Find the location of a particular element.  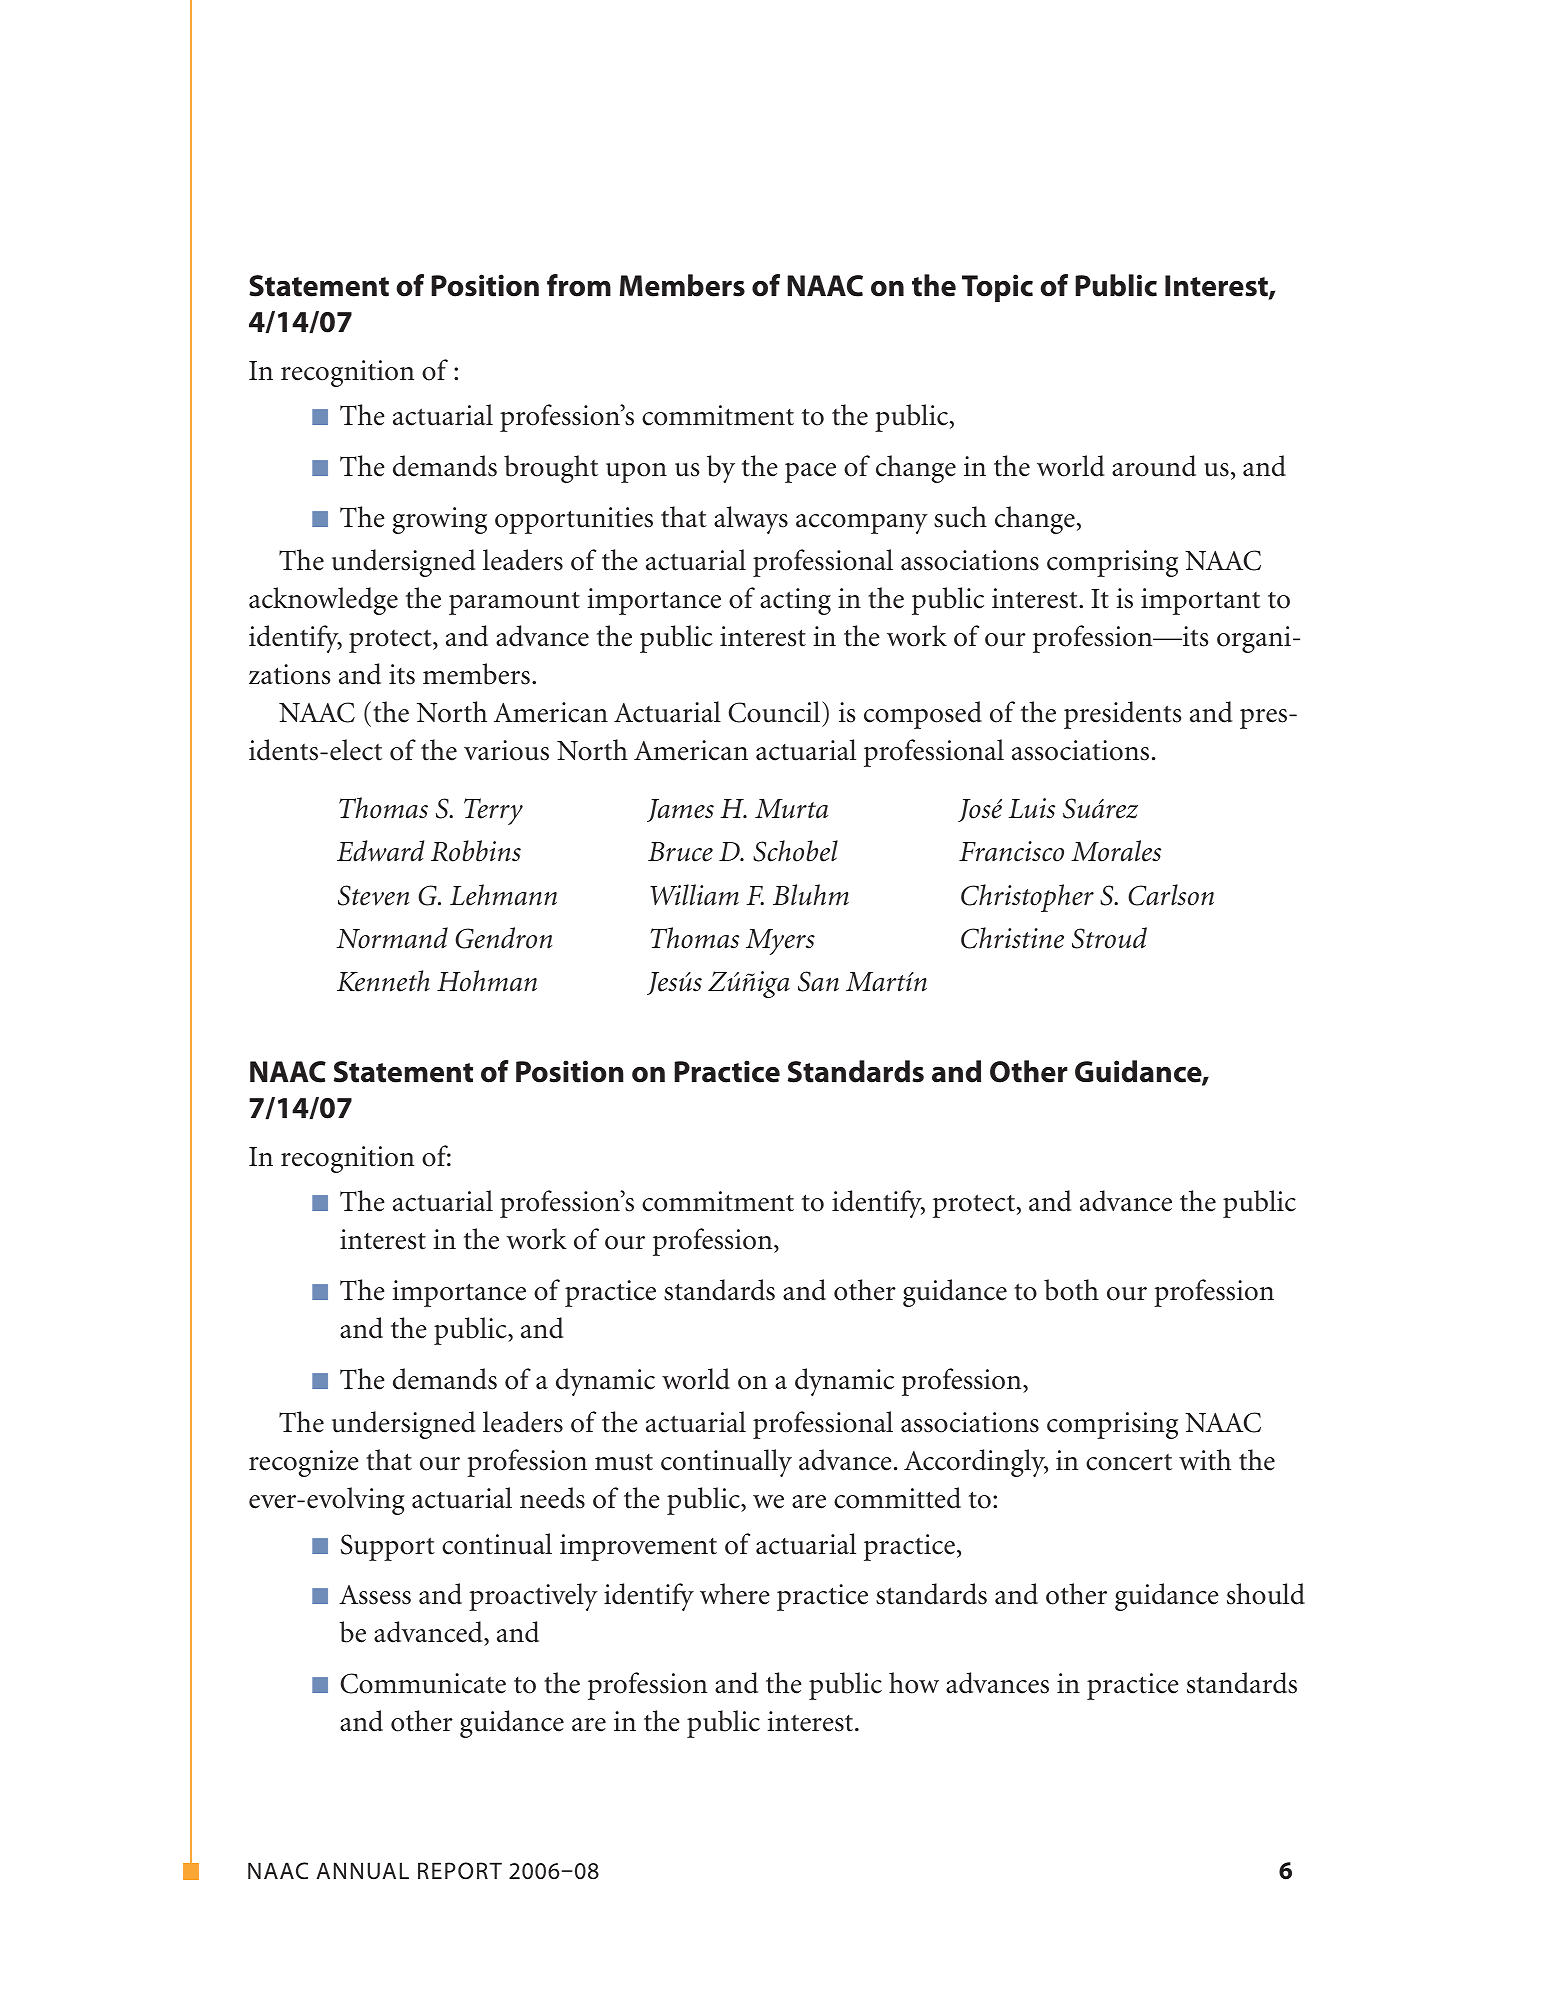

San is located at coordinates (818, 981).
